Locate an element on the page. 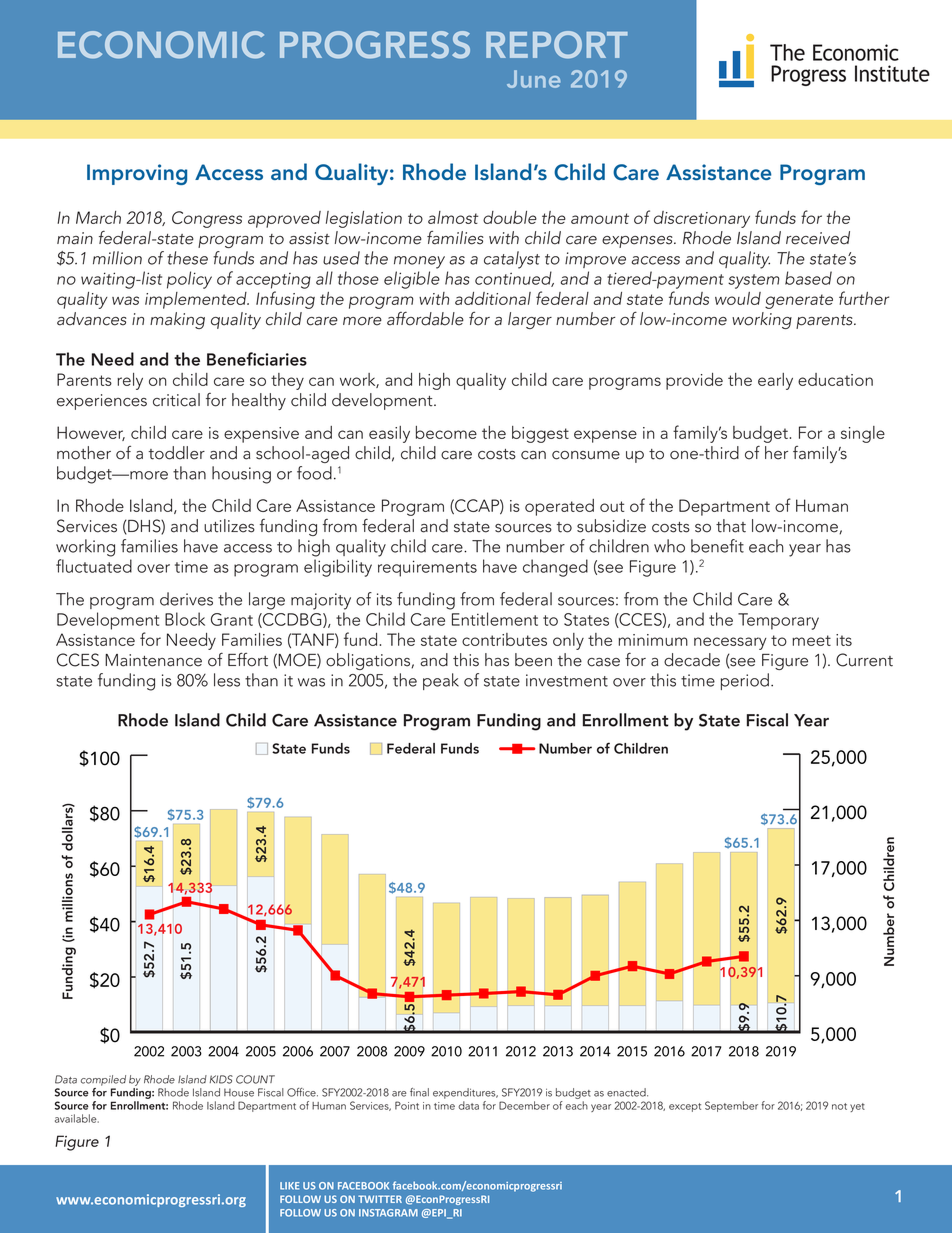  discretionary is located at coordinates (702, 219).
